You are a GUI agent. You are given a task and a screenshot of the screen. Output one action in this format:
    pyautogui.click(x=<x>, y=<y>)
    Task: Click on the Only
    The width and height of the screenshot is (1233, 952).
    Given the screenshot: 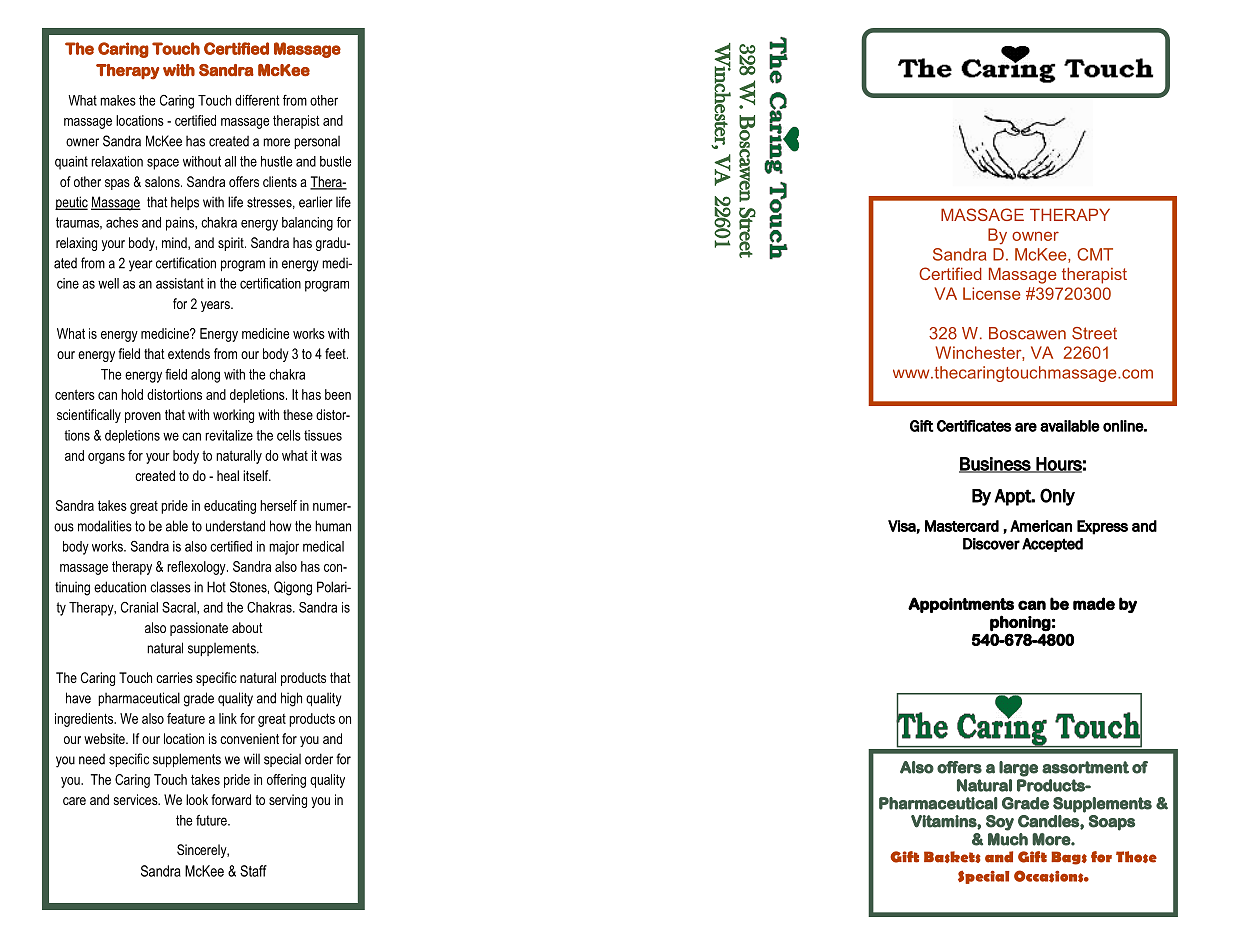 What is the action you would take?
    pyautogui.click(x=1057, y=497)
